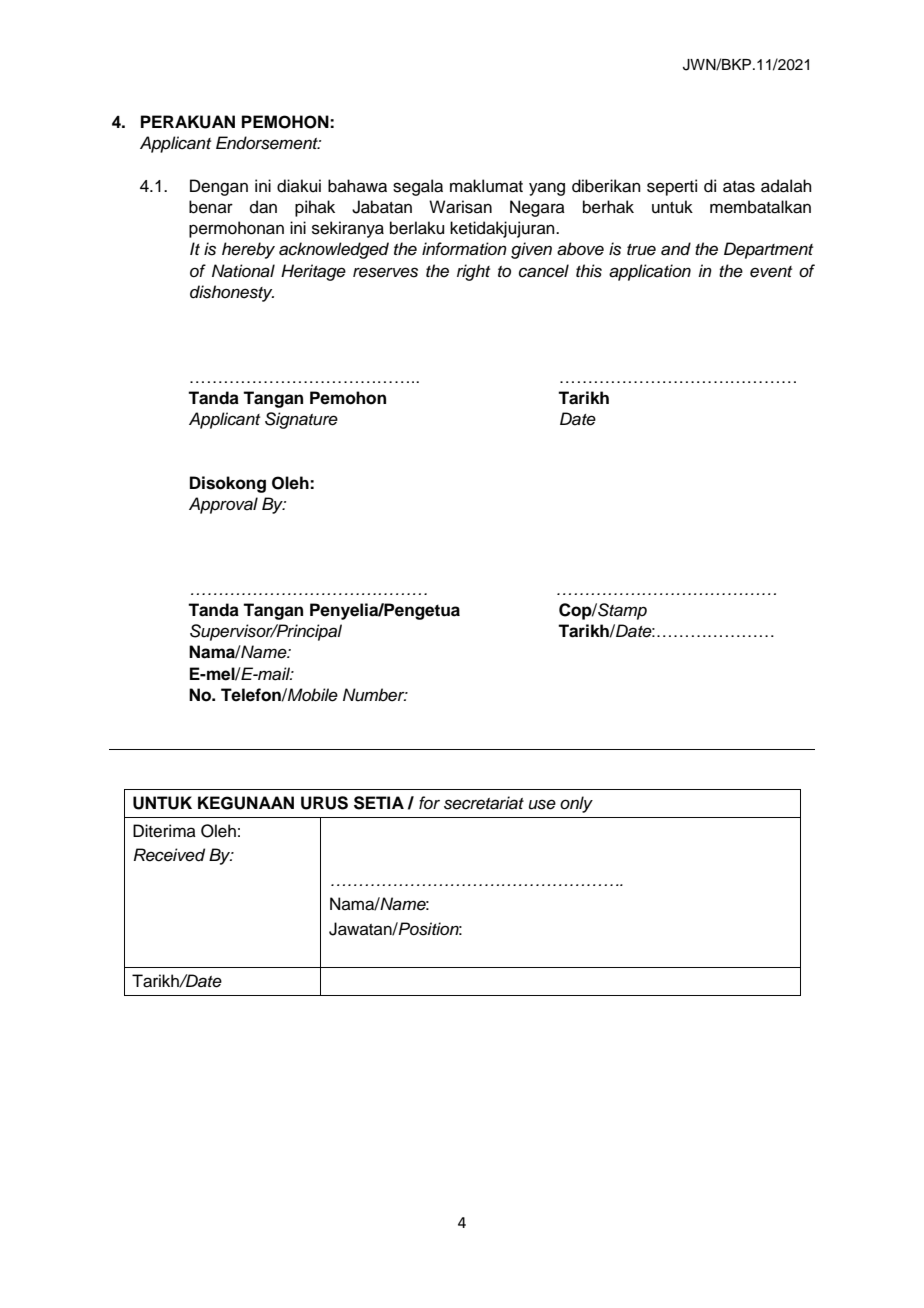  Describe the element at coordinates (576, 804) in the document. I see `only` at that location.
